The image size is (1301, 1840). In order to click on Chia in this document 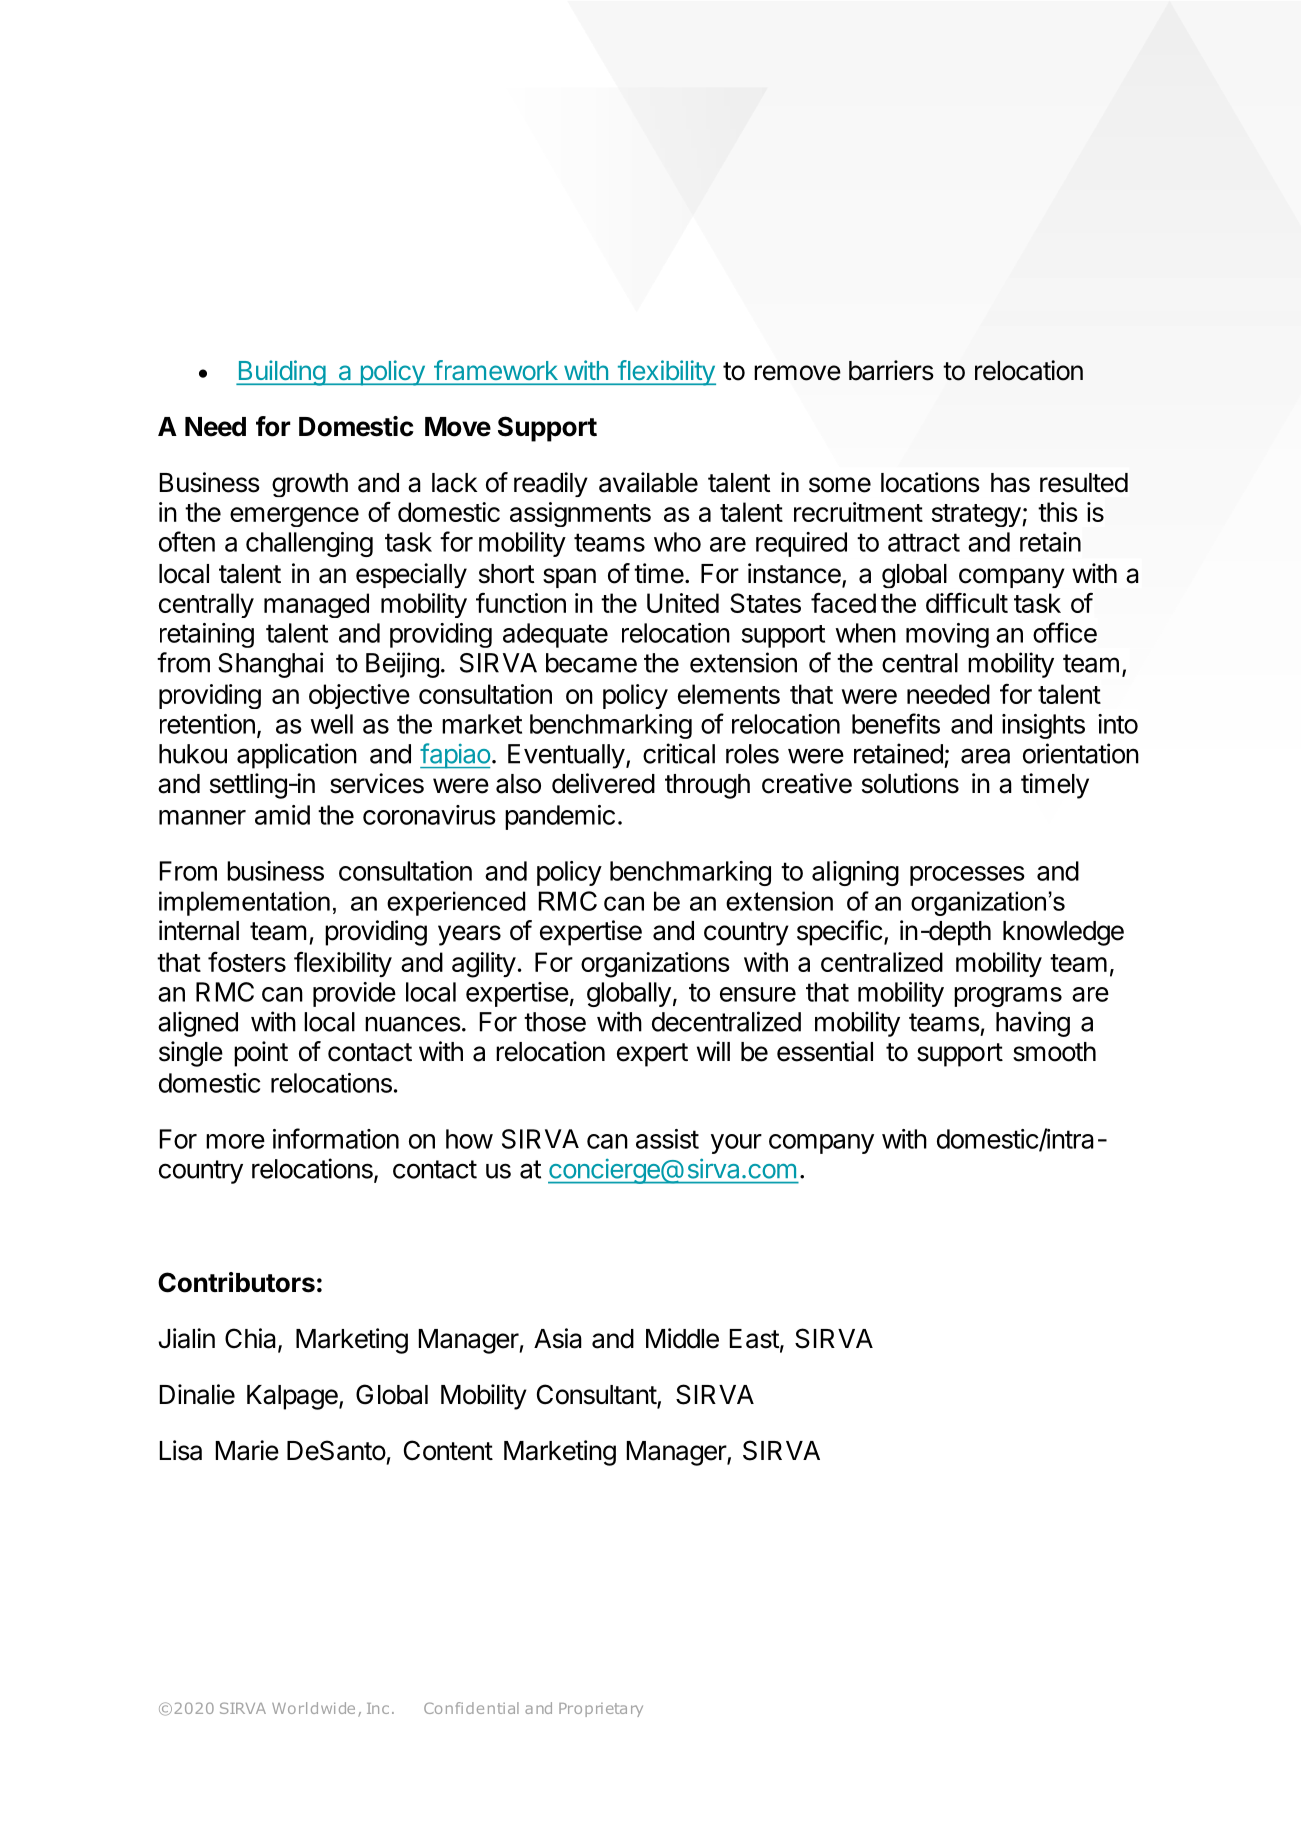, I will do `click(252, 1339)`.
